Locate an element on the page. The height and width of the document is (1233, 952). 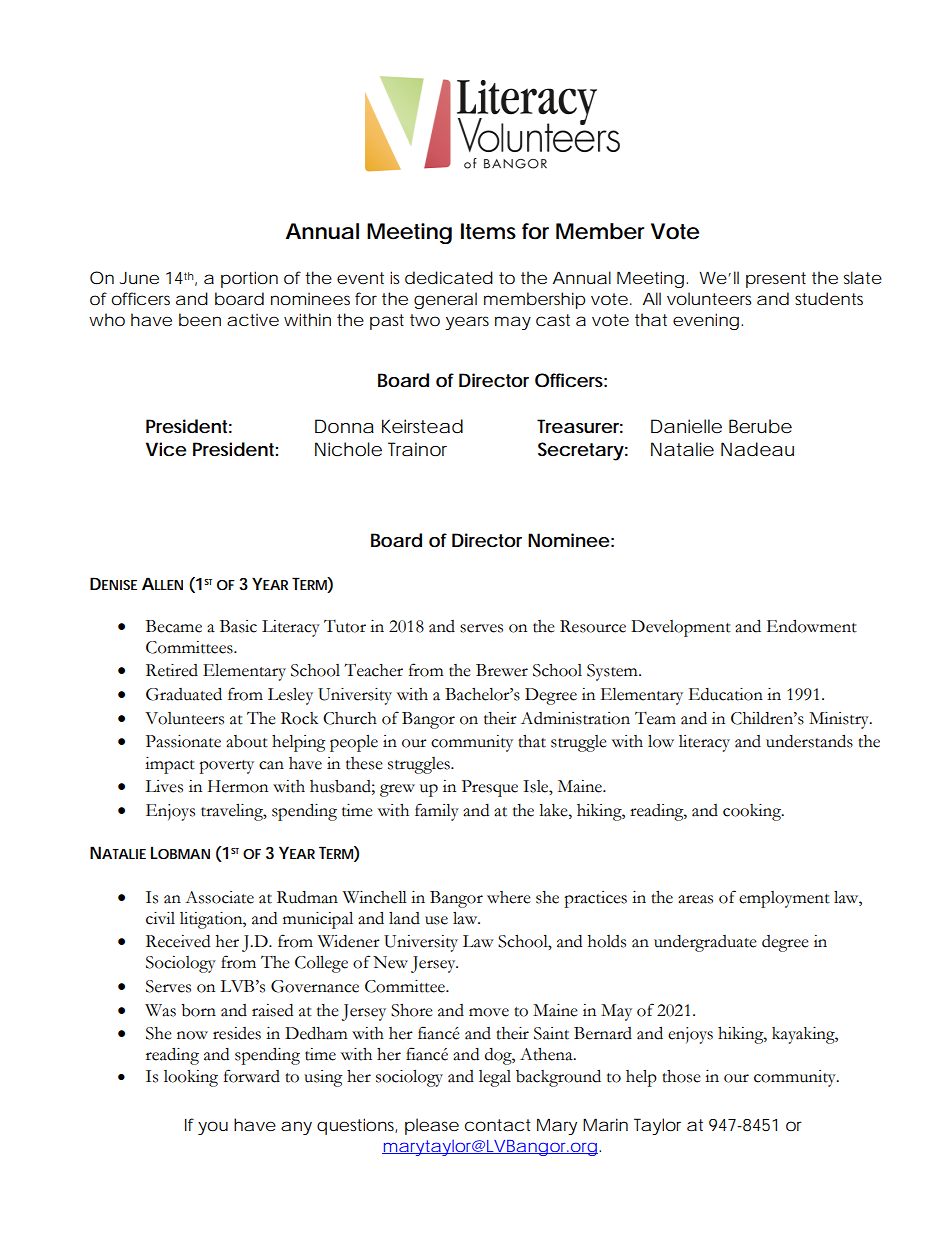
Education is located at coordinates (725, 694).
